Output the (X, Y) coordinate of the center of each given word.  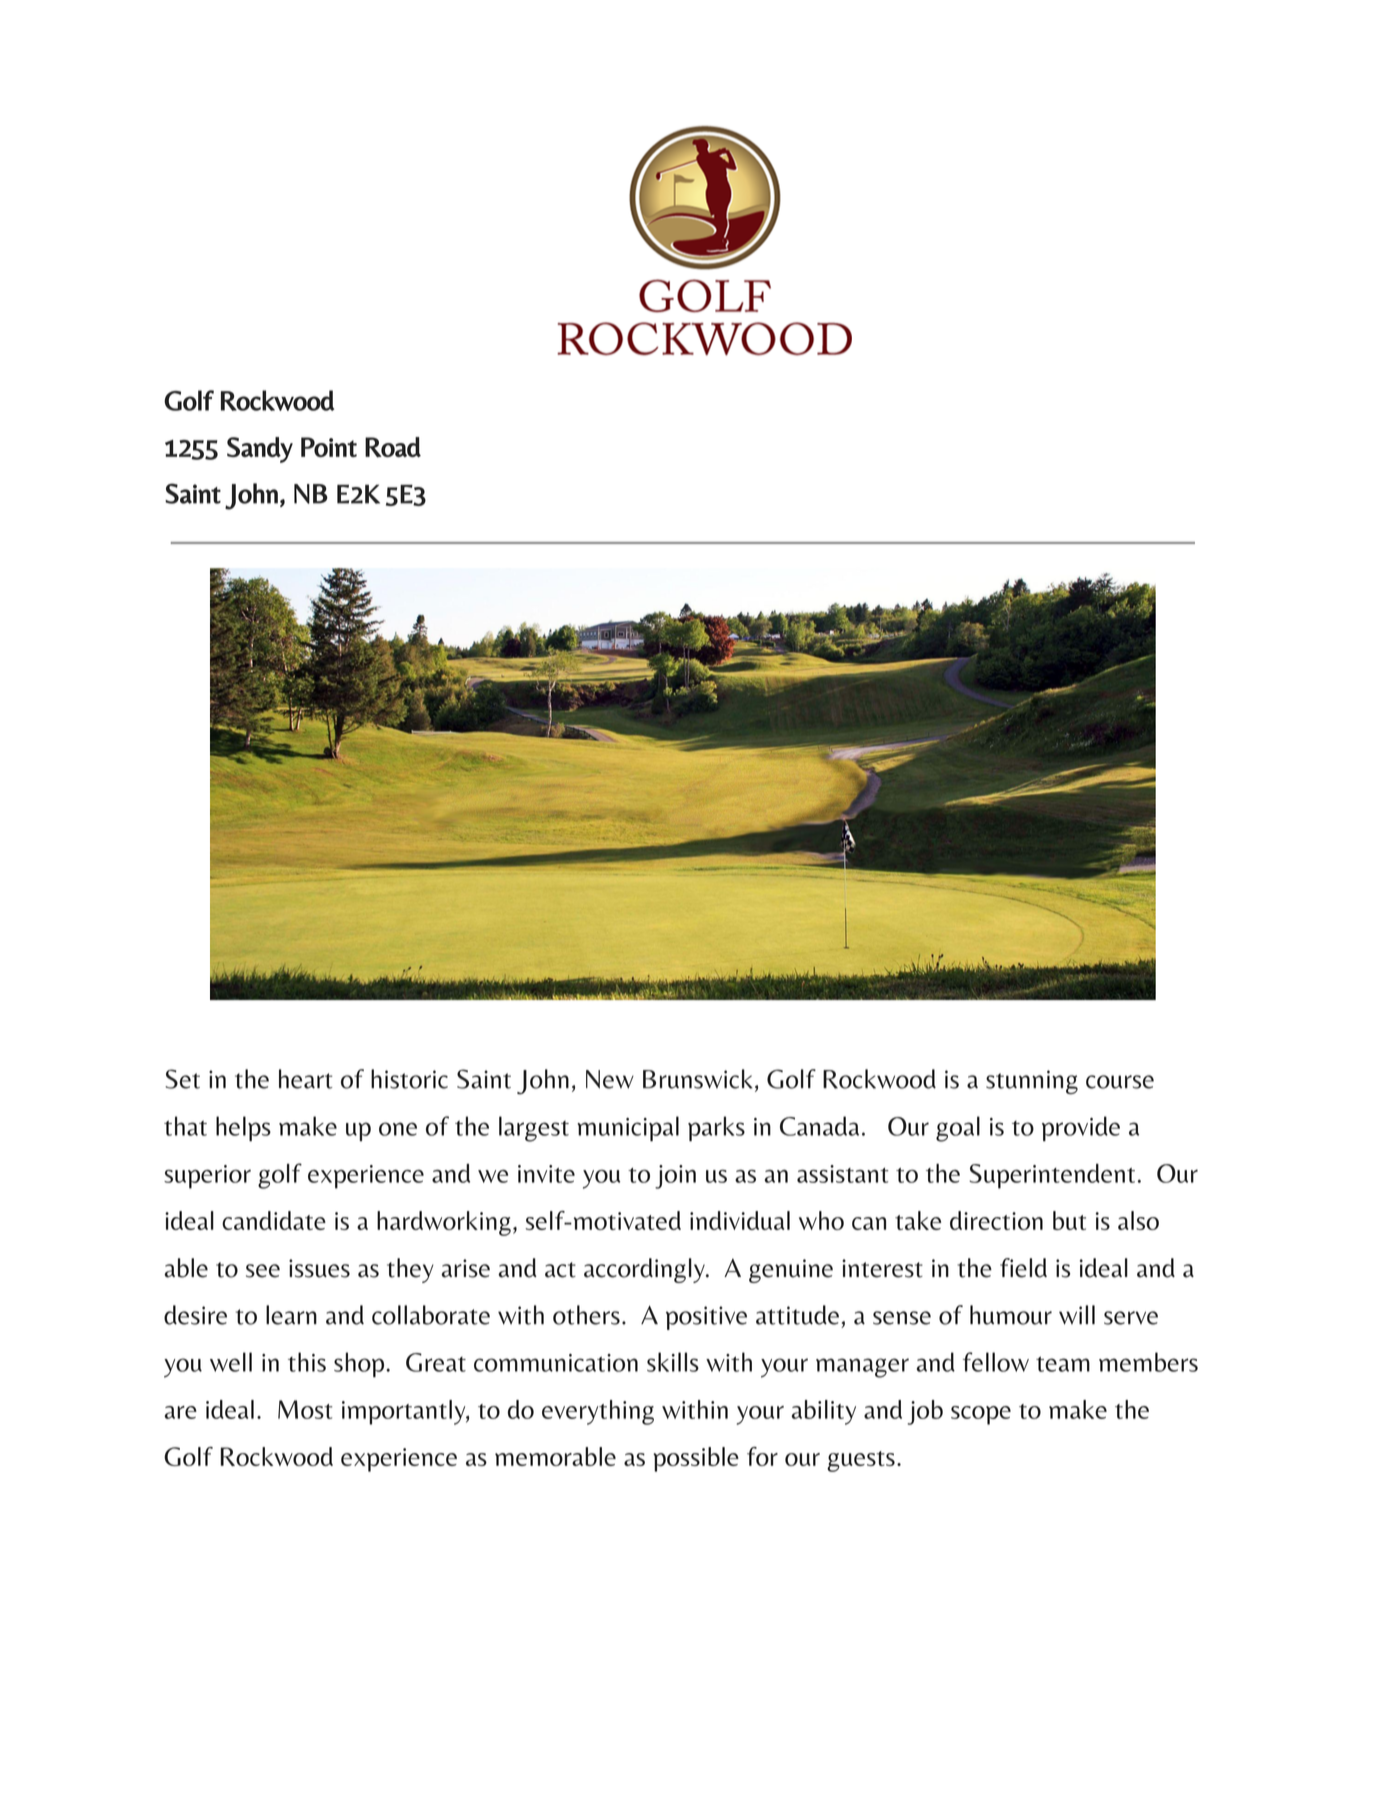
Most (305, 1409)
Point (329, 447)
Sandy (260, 450)
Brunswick (698, 1079)
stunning (1032, 1082)
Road (393, 447)
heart (306, 1079)
